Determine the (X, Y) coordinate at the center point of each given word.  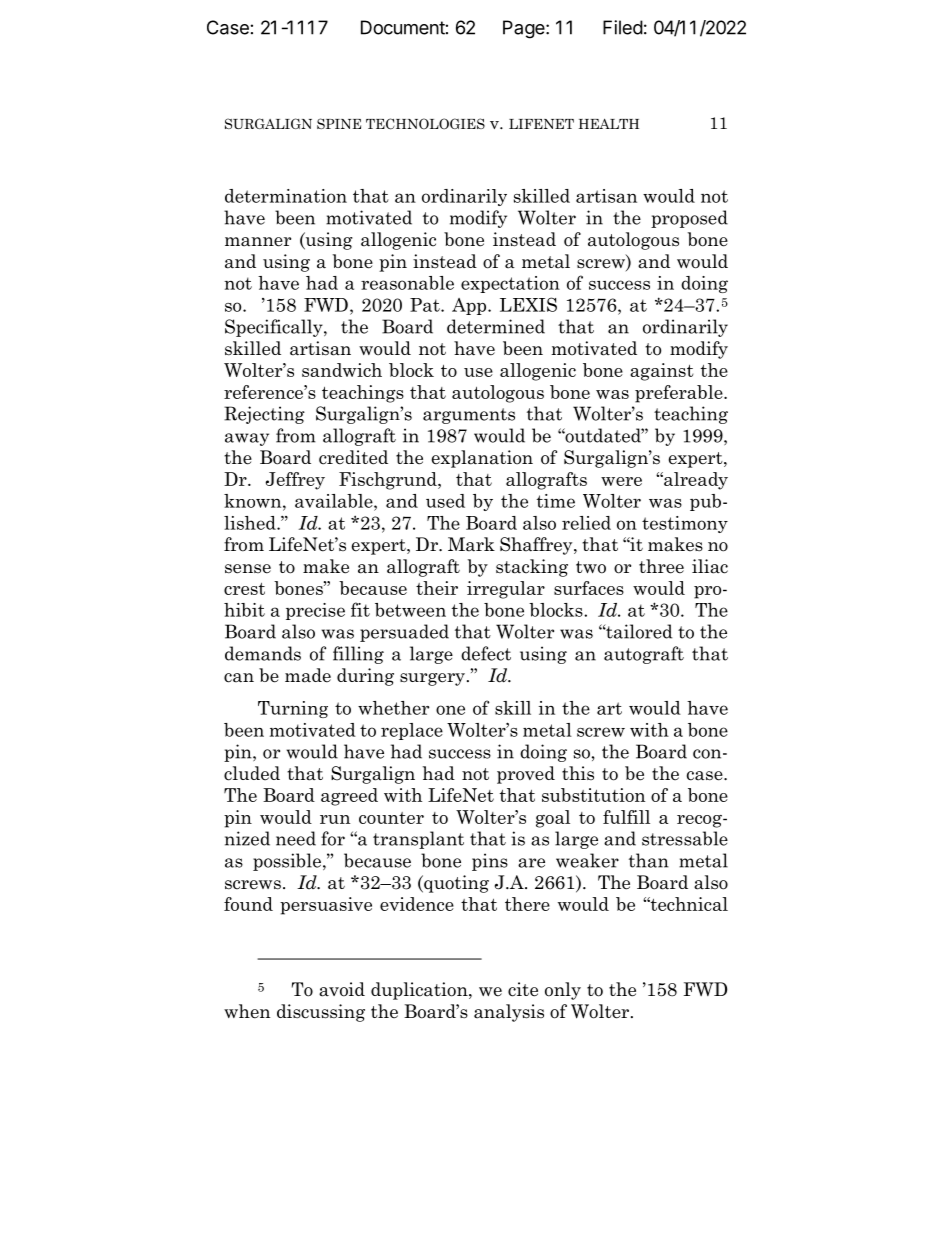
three (661, 566)
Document (403, 27)
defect (486, 653)
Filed (623, 27)
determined (496, 326)
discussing (321, 1013)
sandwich (342, 370)
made (308, 675)
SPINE (339, 123)
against (662, 372)
